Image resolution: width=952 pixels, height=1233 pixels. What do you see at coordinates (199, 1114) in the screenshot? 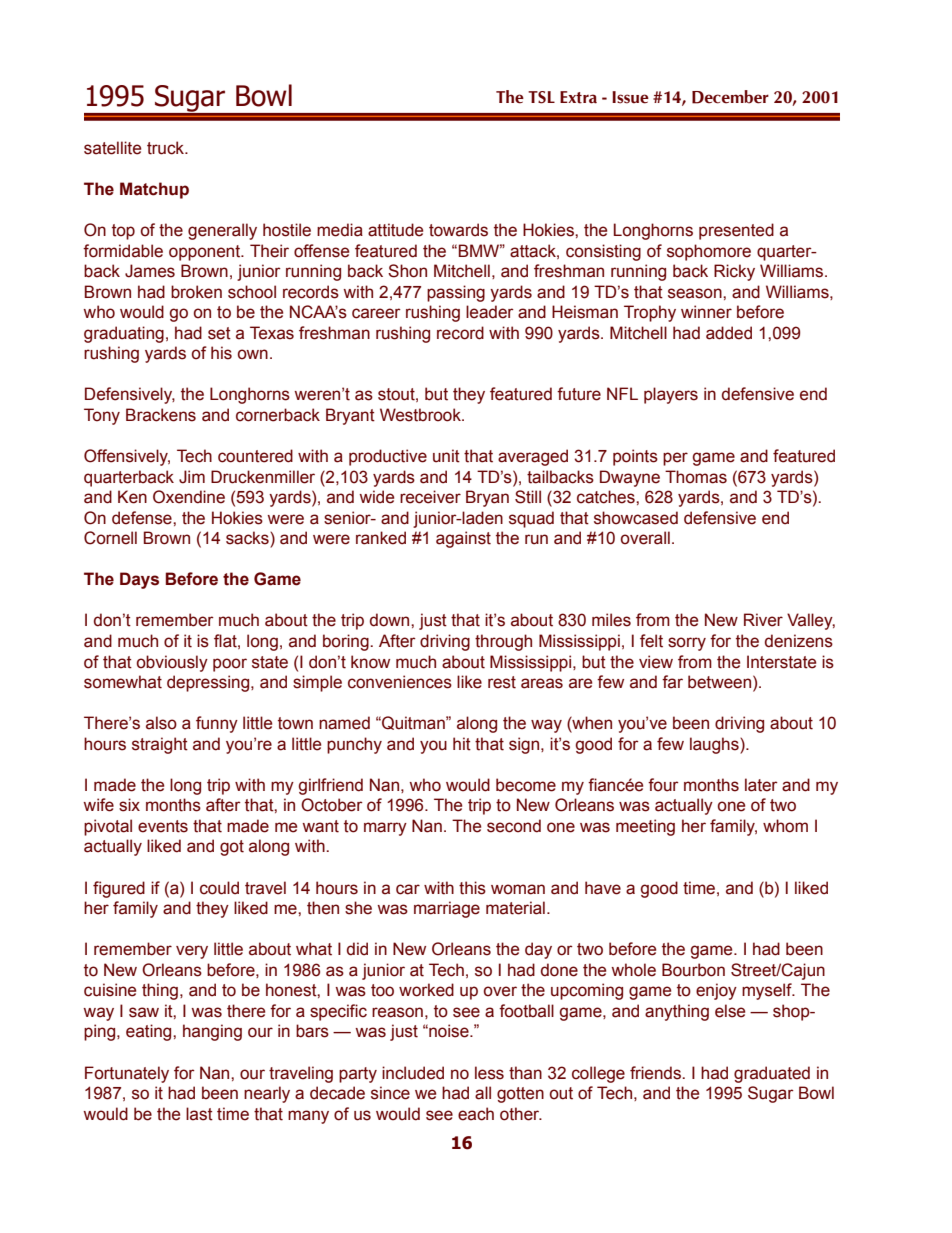
I see `last` at bounding box center [199, 1114].
